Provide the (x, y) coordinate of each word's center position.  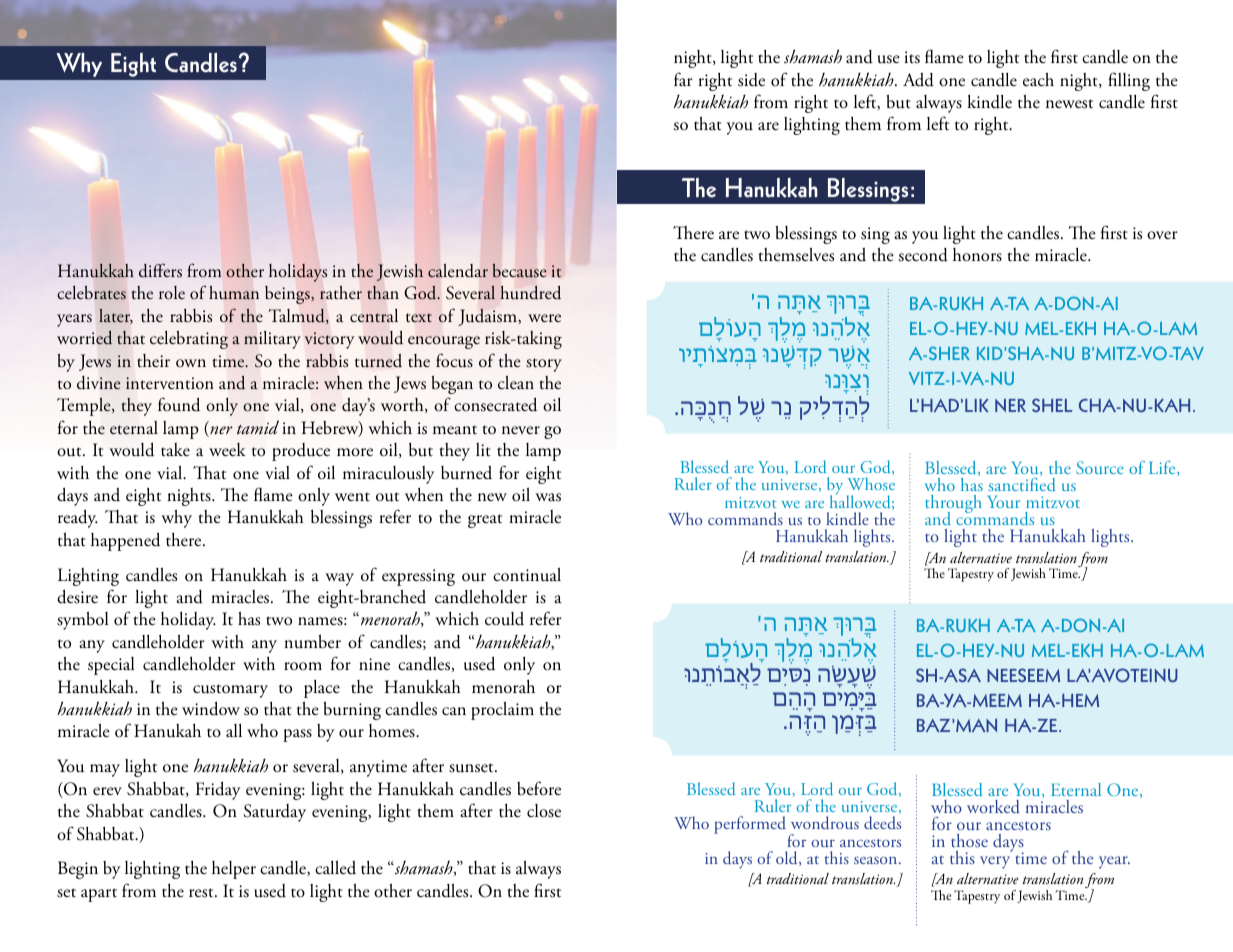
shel (1052, 405)
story (544, 365)
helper (234, 870)
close (544, 811)
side (751, 80)
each (1038, 80)
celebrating (189, 340)
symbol (82, 621)
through (953, 505)
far (683, 79)
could (504, 619)
